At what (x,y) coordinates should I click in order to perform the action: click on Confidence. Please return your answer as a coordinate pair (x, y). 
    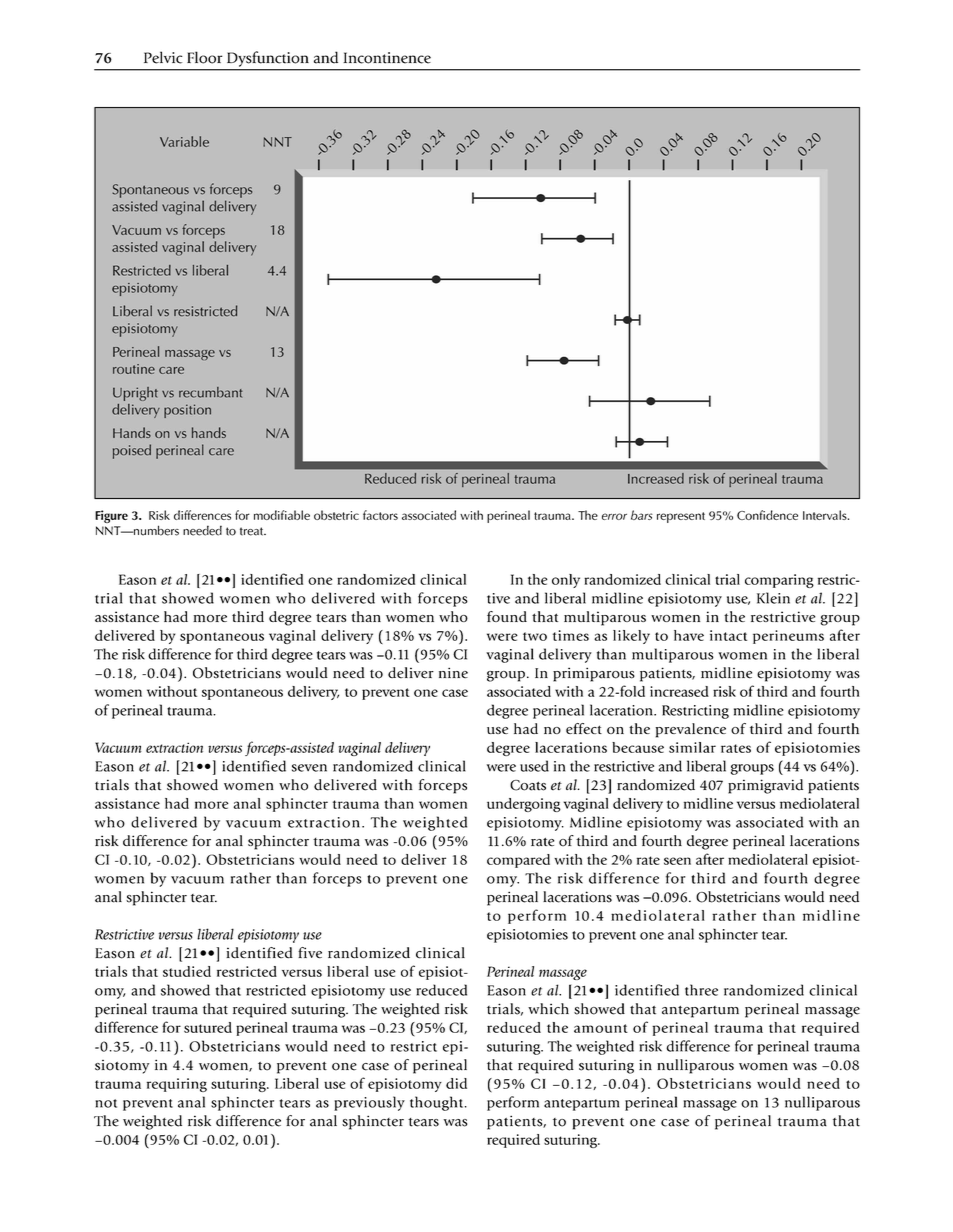
    Looking at the image, I should click on (767, 515).
